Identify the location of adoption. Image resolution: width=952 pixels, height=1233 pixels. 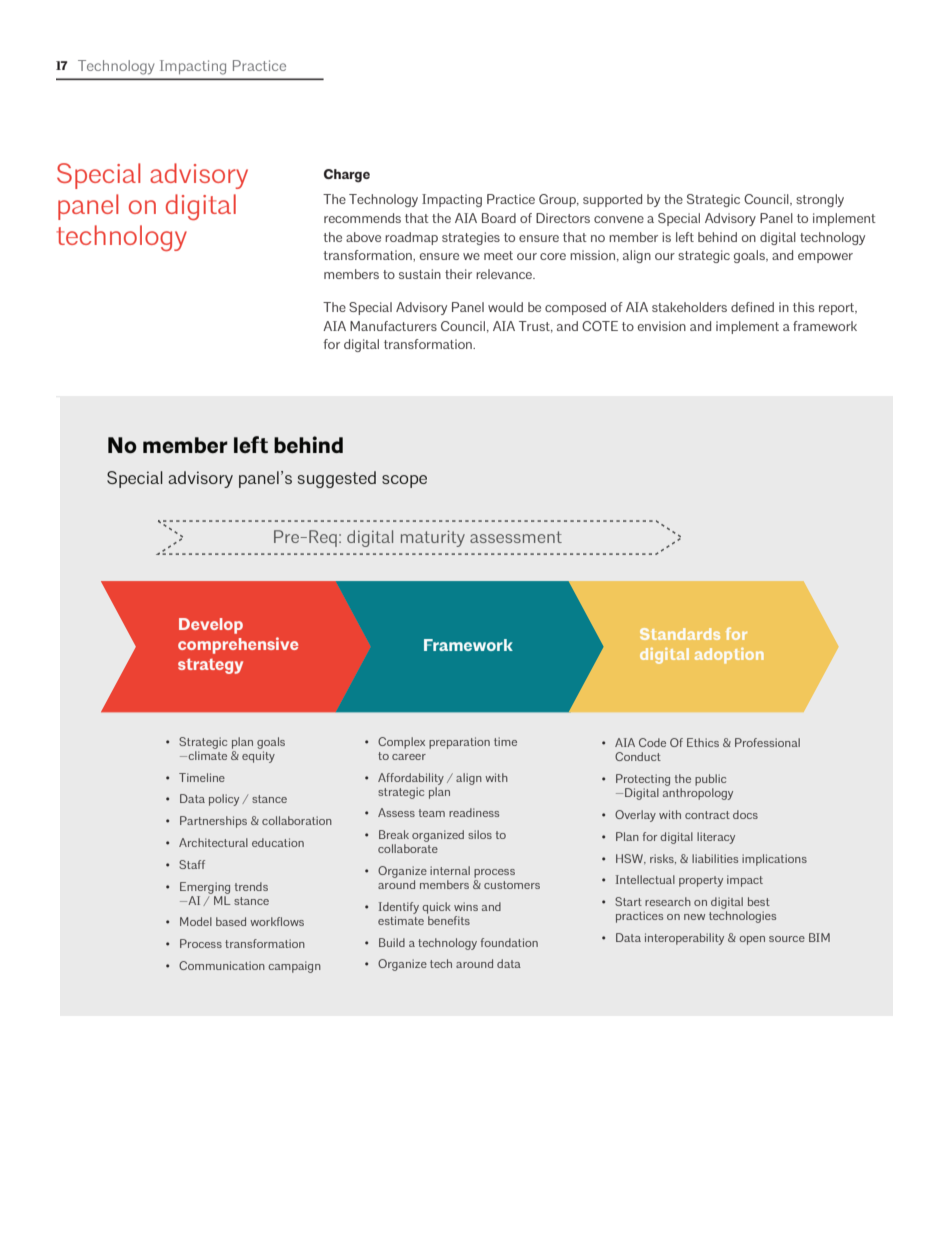
(729, 656).
